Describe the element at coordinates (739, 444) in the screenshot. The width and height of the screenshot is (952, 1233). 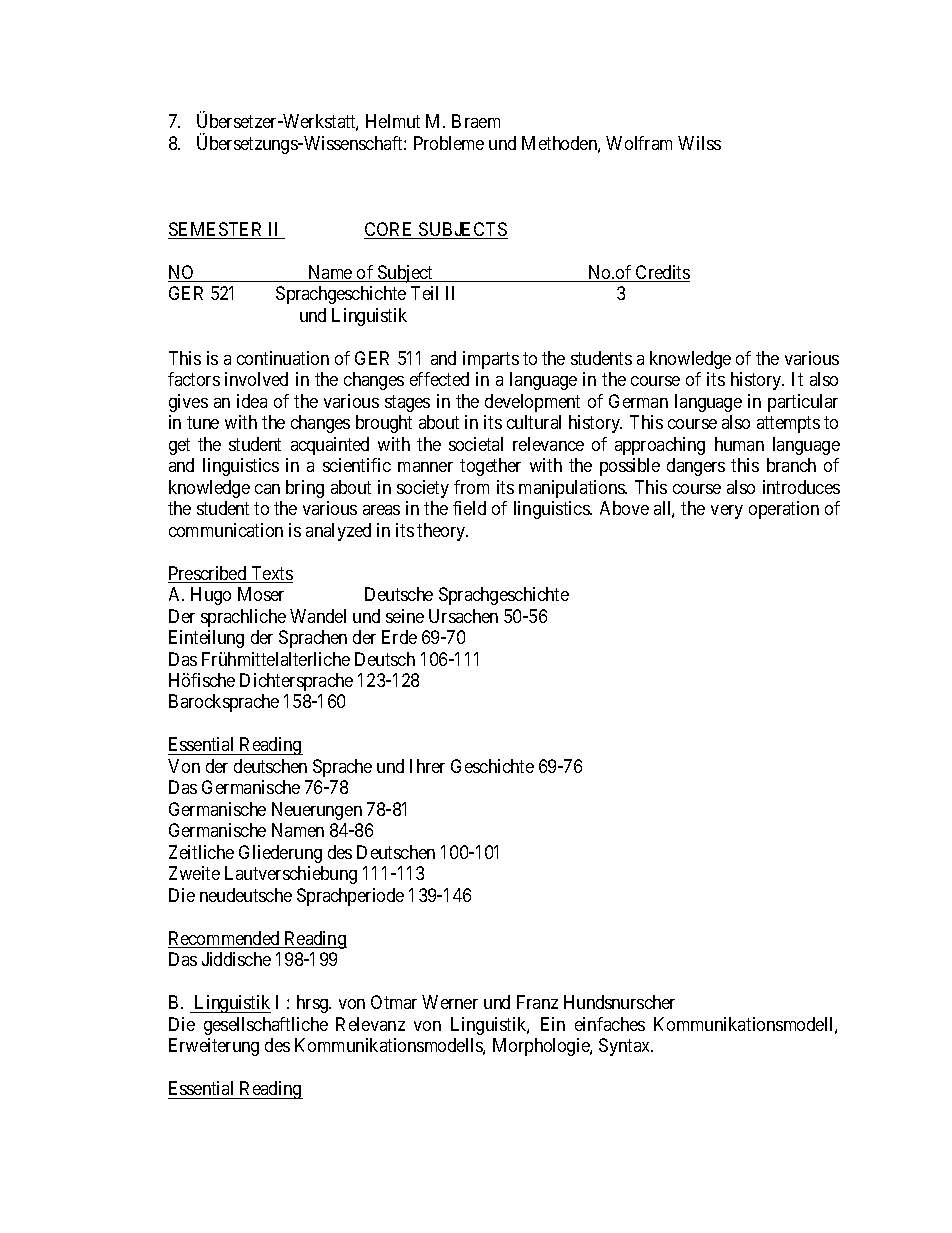
I see `human` at that location.
